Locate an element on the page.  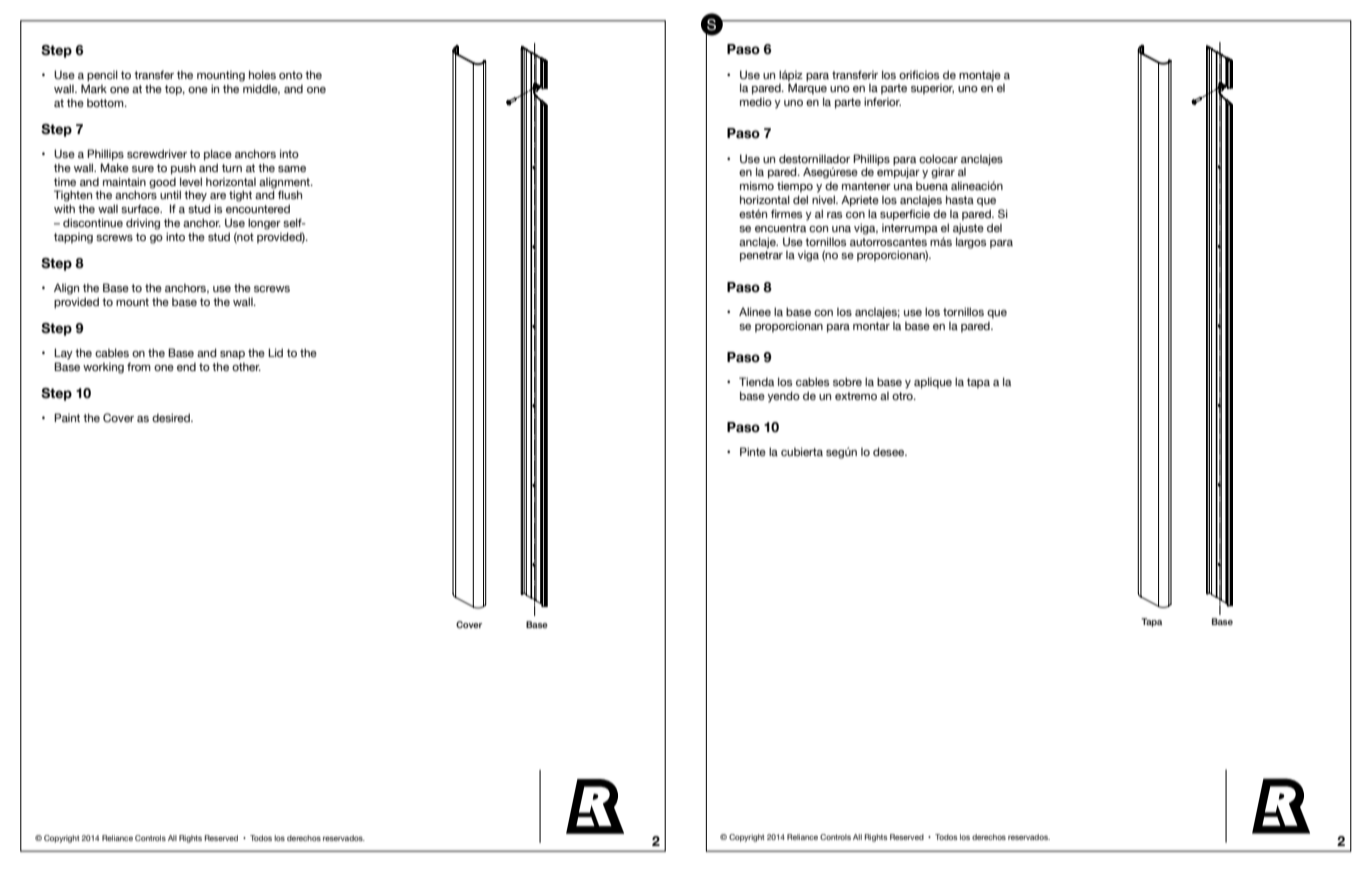
desired is located at coordinates (172, 417).
